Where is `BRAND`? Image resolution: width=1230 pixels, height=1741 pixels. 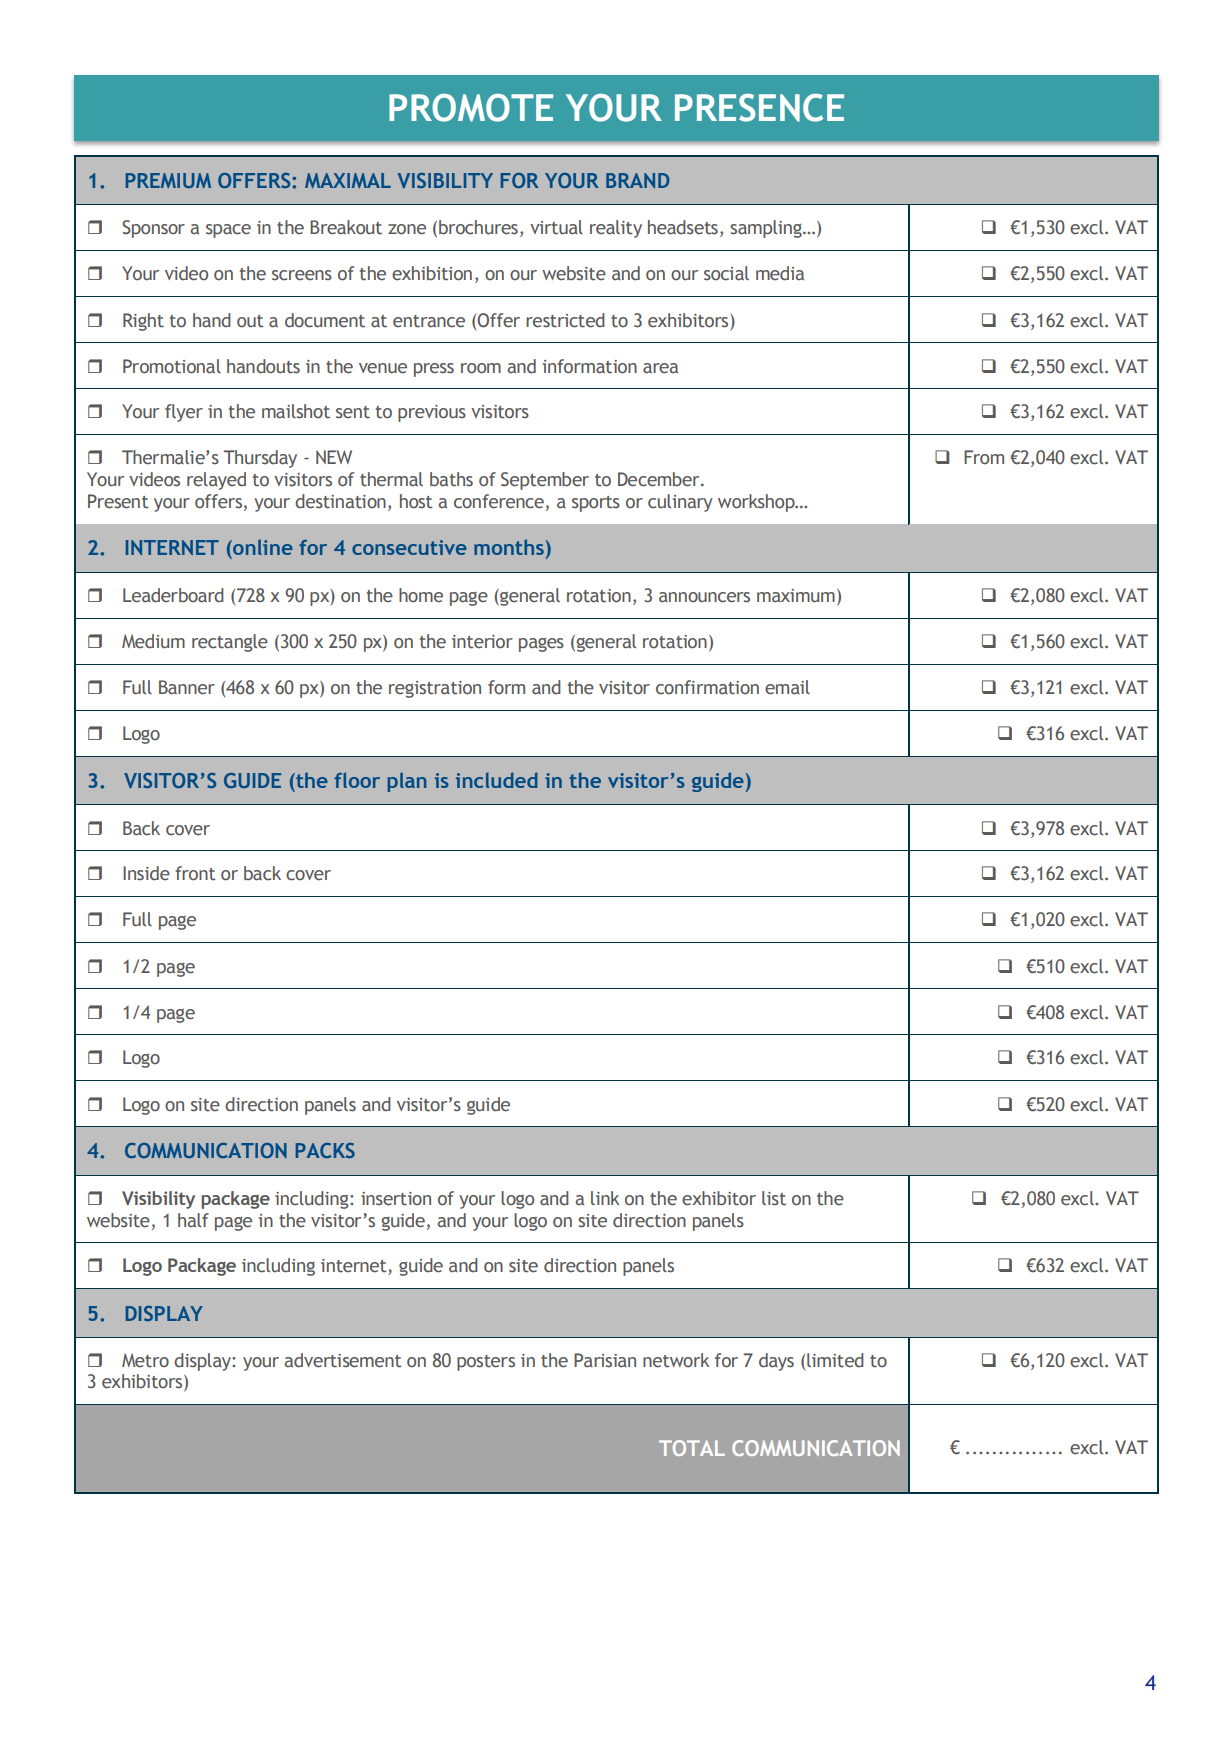 BRAND is located at coordinates (638, 180).
